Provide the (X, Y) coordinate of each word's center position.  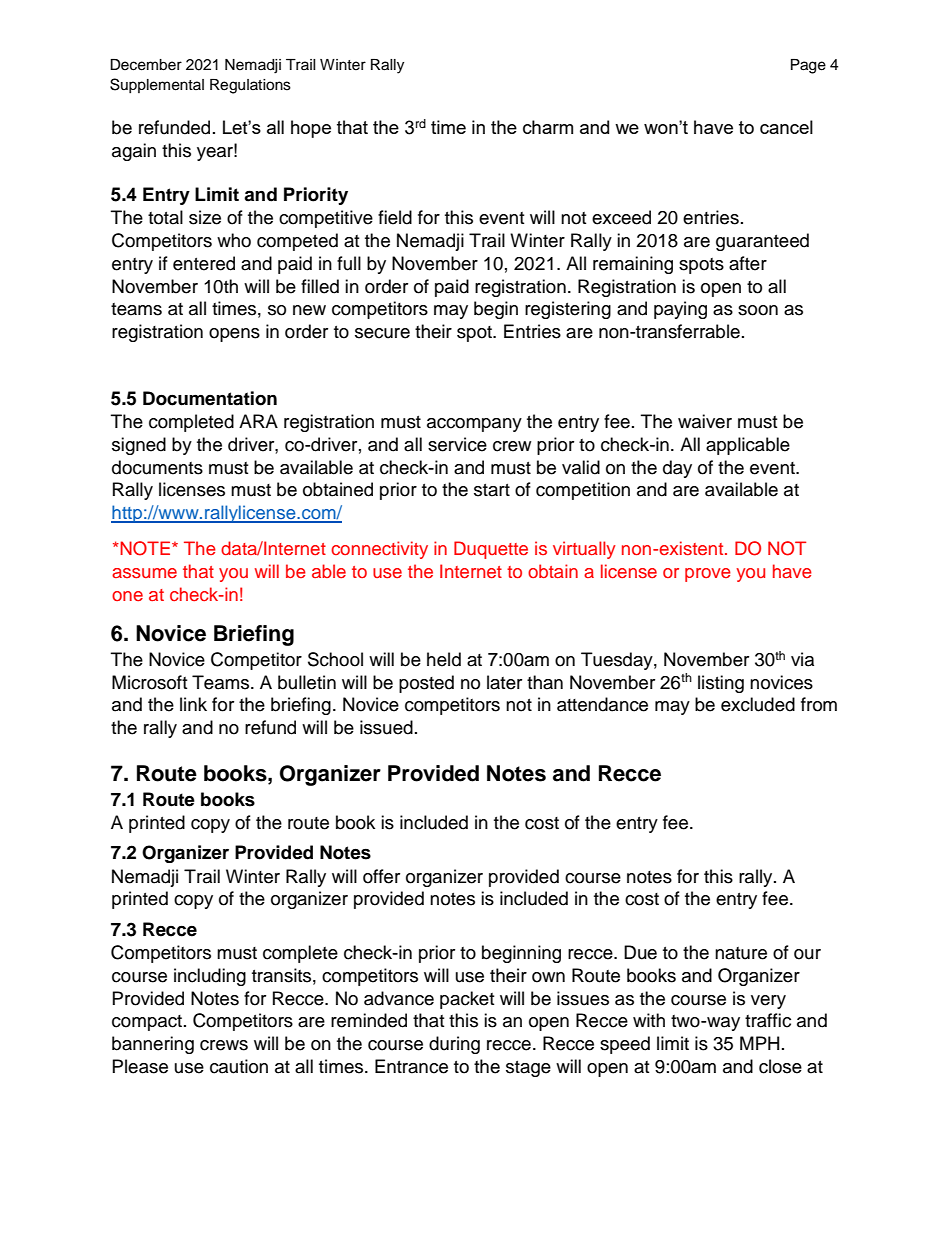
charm (548, 127)
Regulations (250, 86)
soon (758, 310)
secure (382, 333)
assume (144, 573)
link (193, 704)
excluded (758, 704)
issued (386, 727)
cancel (786, 127)
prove (708, 575)
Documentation (210, 398)
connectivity (379, 550)
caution (239, 1066)
